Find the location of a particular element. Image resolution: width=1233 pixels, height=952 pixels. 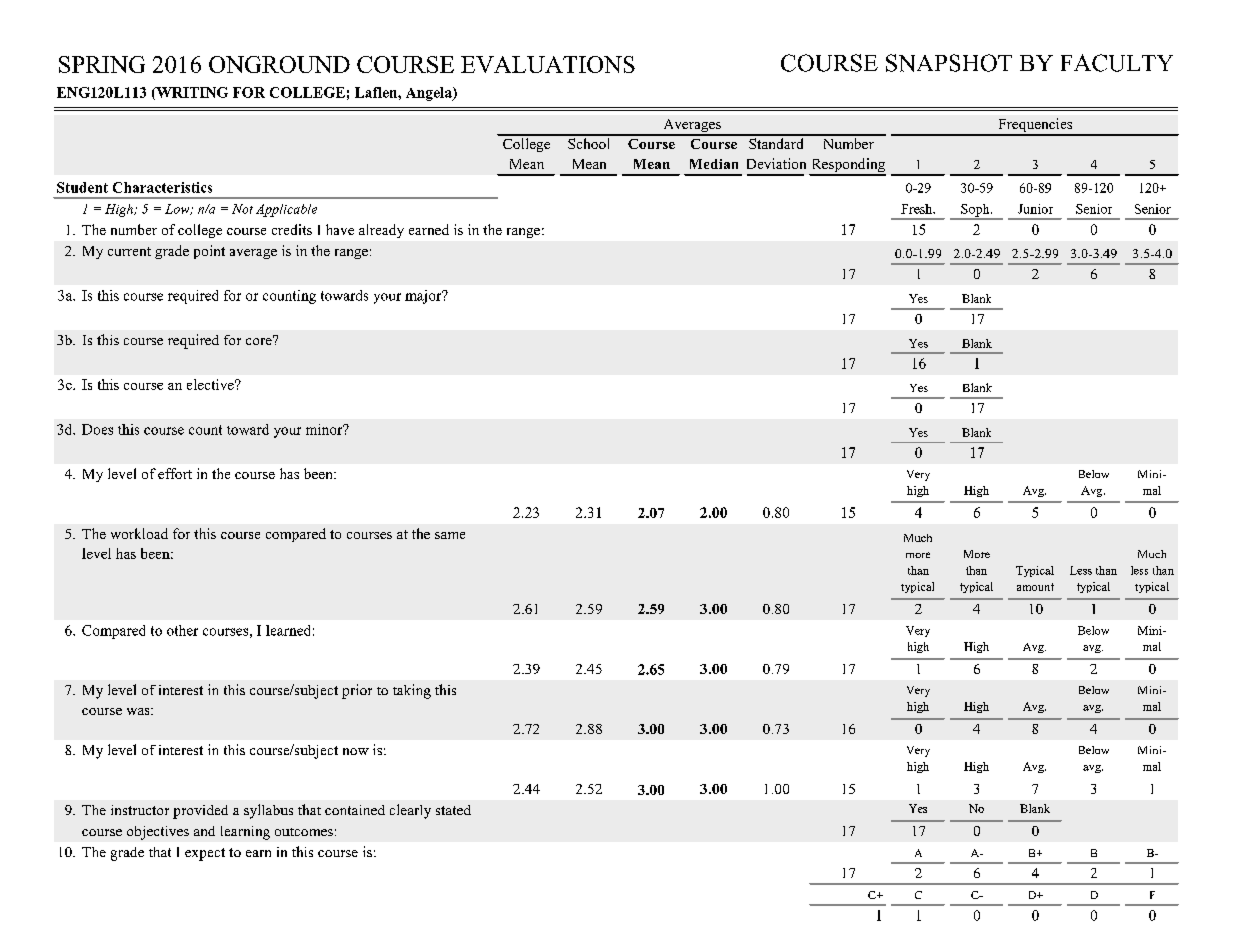

objectives is located at coordinates (158, 833).
